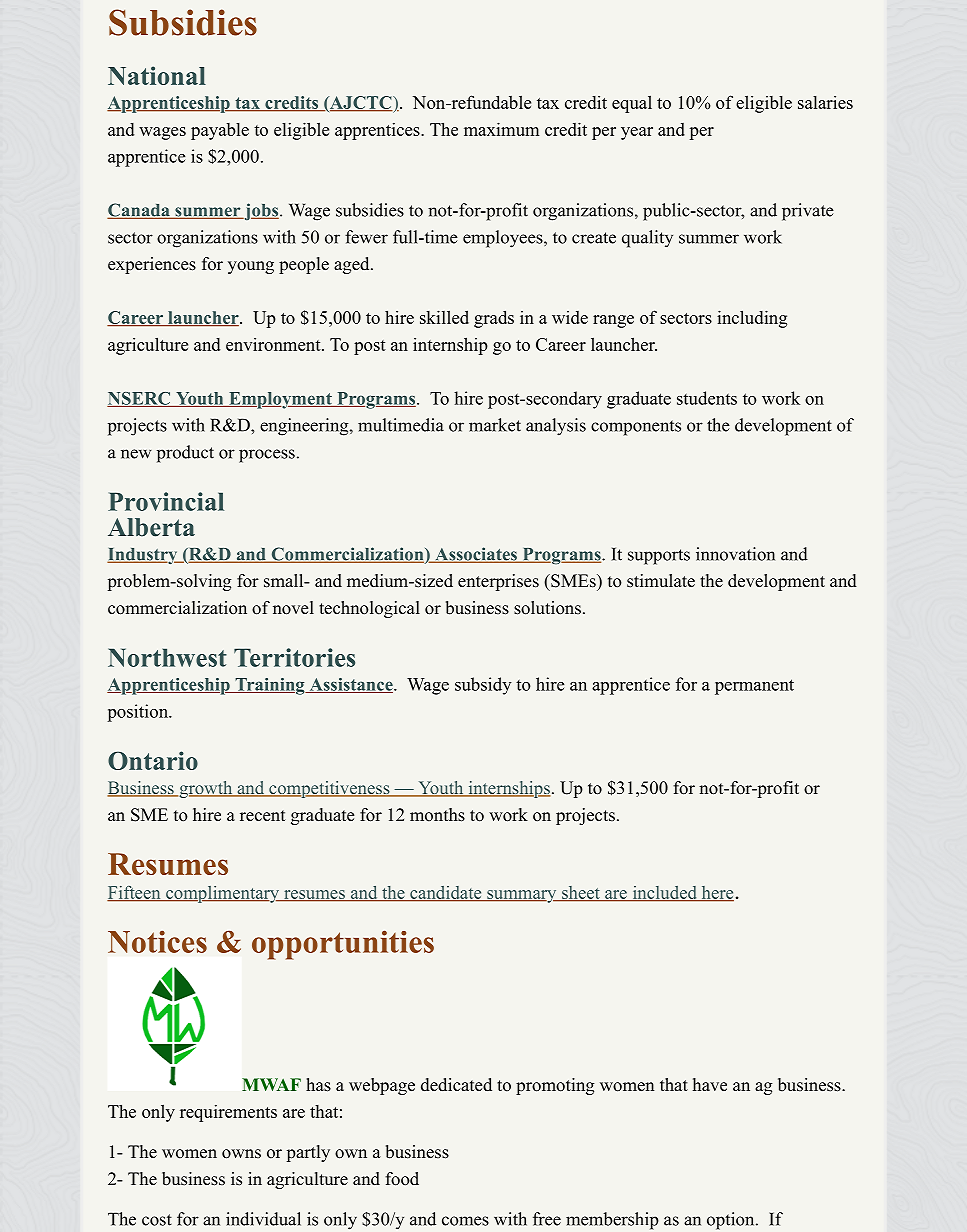 Image resolution: width=967 pixels, height=1232 pixels. Describe the element at coordinates (220, 131) in the document. I see `payable` at that location.
